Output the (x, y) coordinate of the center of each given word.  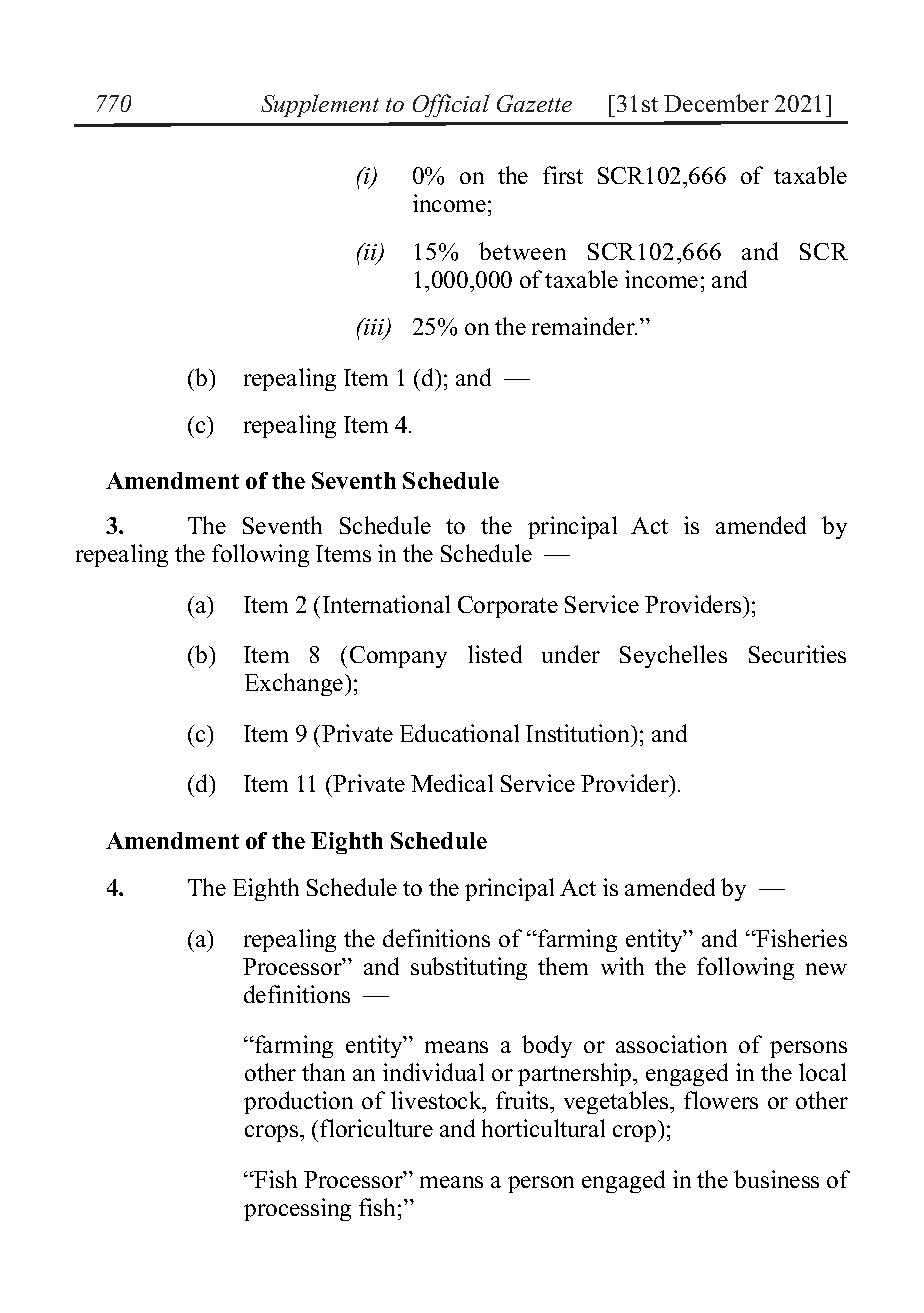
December (716, 103)
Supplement (320, 105)
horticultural (543, 1128)
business (776, 1179)
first (563, 175)
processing (297, 1209)
